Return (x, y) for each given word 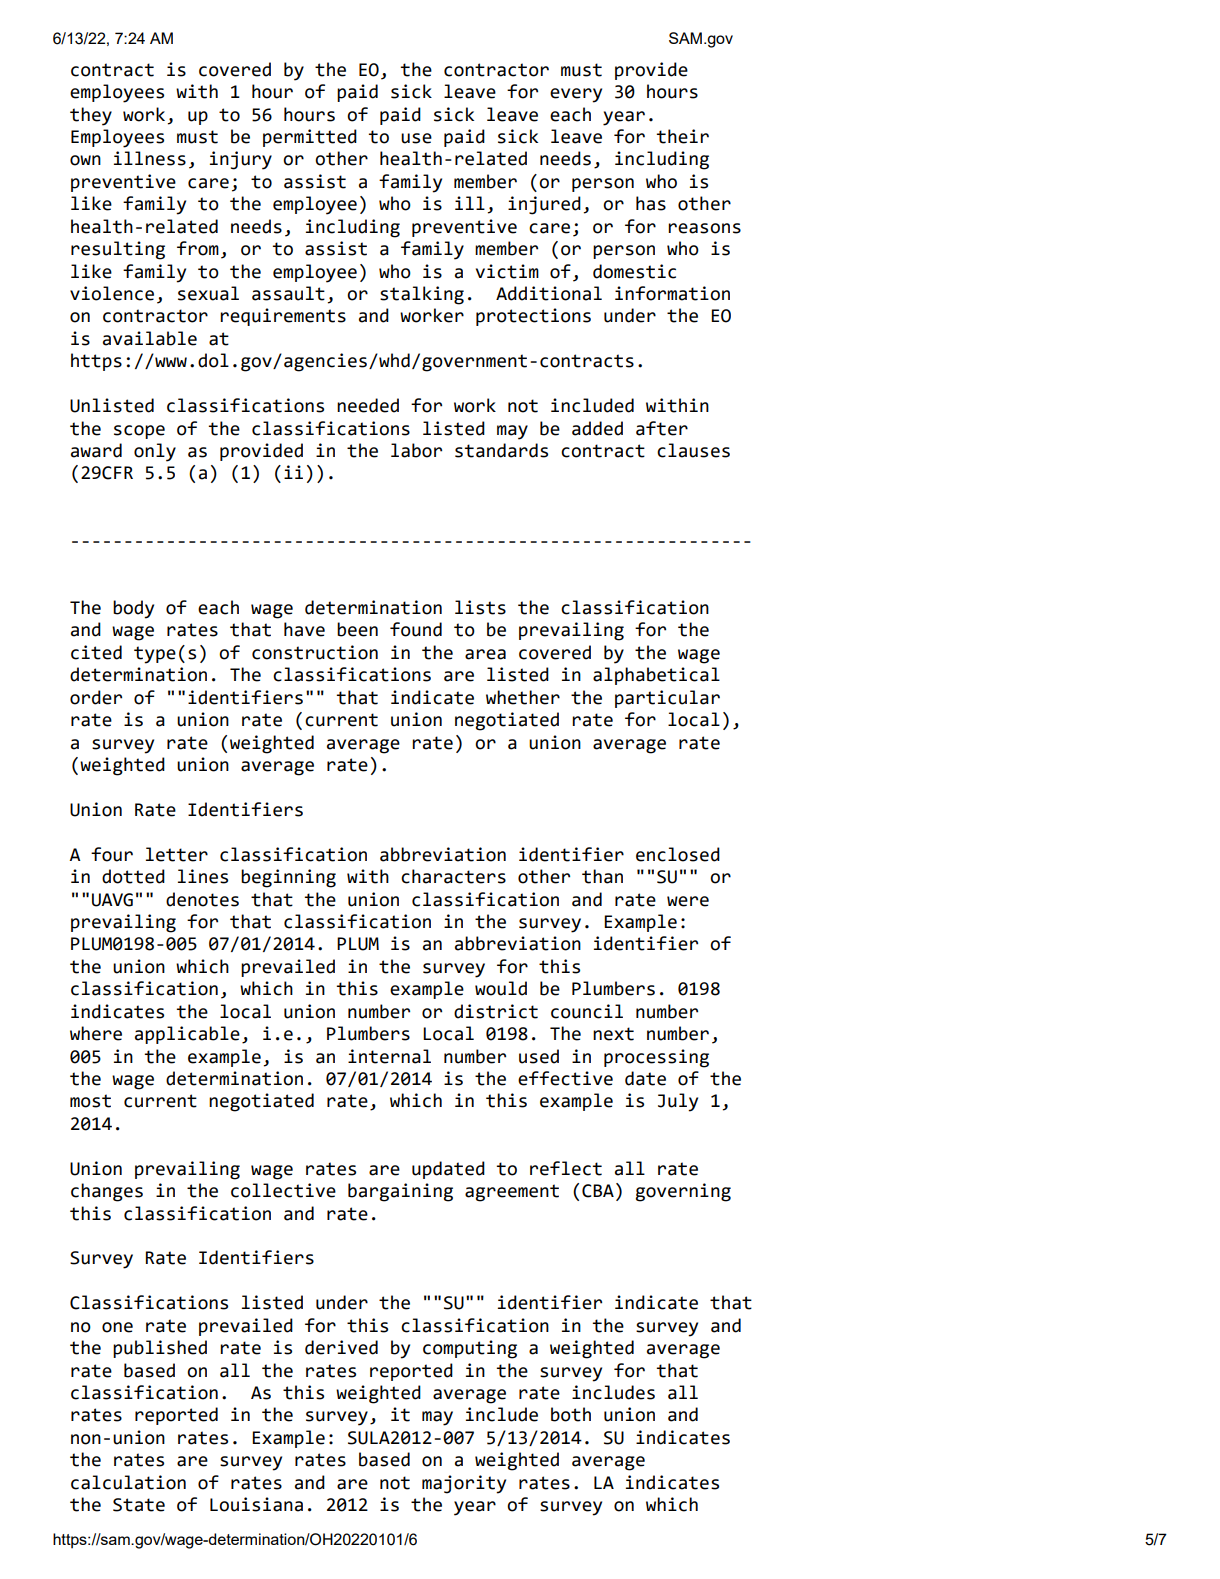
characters (453, 876)
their (683, 136)
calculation (128, 1482)
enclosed (678, 854)
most (90, 1101)
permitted (310, 138)
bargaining (400, 1192)
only (155, 452)
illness (150, 158)
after (662, 428)
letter (177, 854)
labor (416, 450)
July (678, 1102)
